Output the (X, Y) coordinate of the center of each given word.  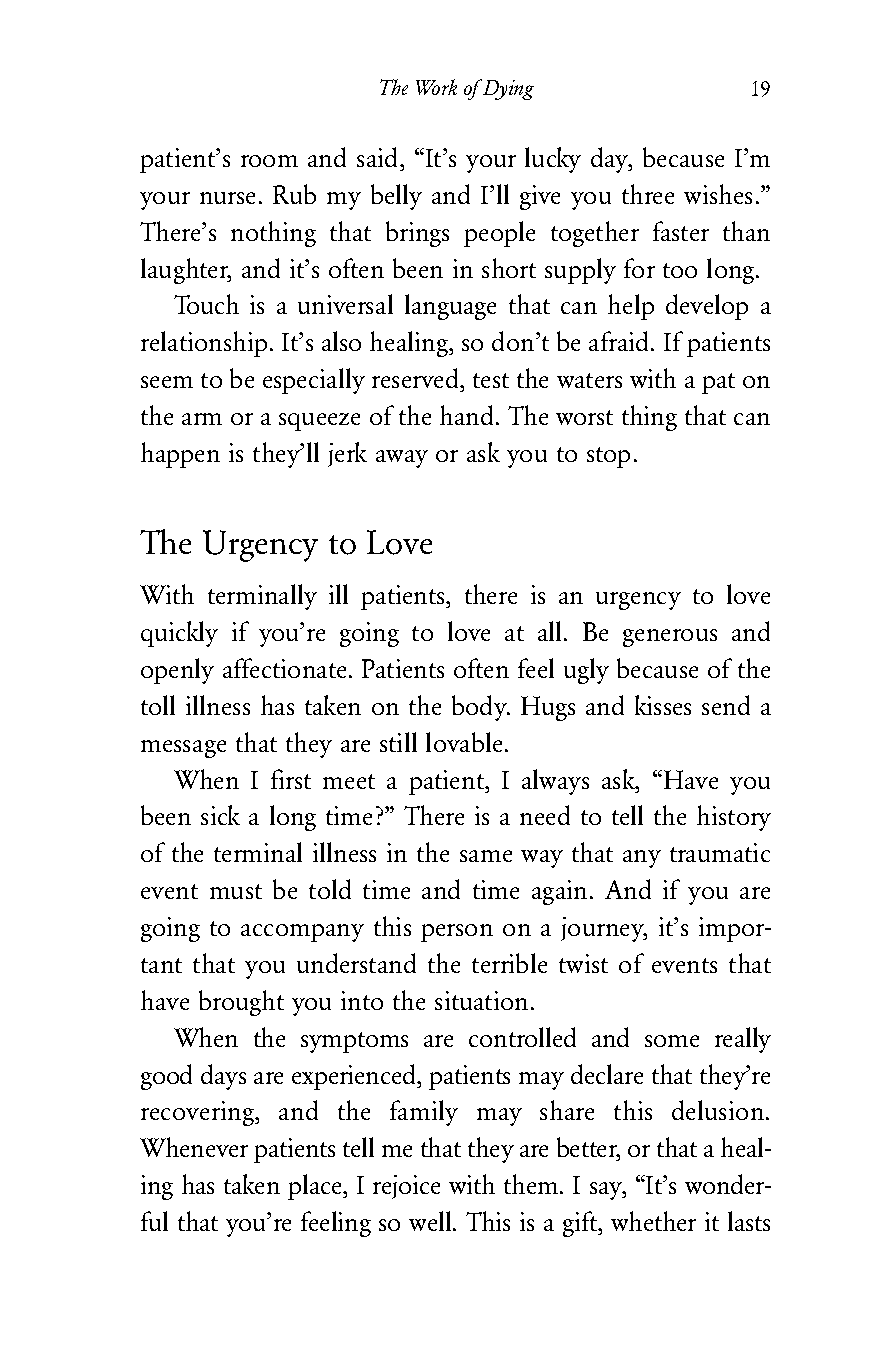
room (269, 161)
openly (177, 671)
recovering (199, 1113)
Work (436, 87)
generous (670, 638)
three (648, 194)
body (480, 708)
